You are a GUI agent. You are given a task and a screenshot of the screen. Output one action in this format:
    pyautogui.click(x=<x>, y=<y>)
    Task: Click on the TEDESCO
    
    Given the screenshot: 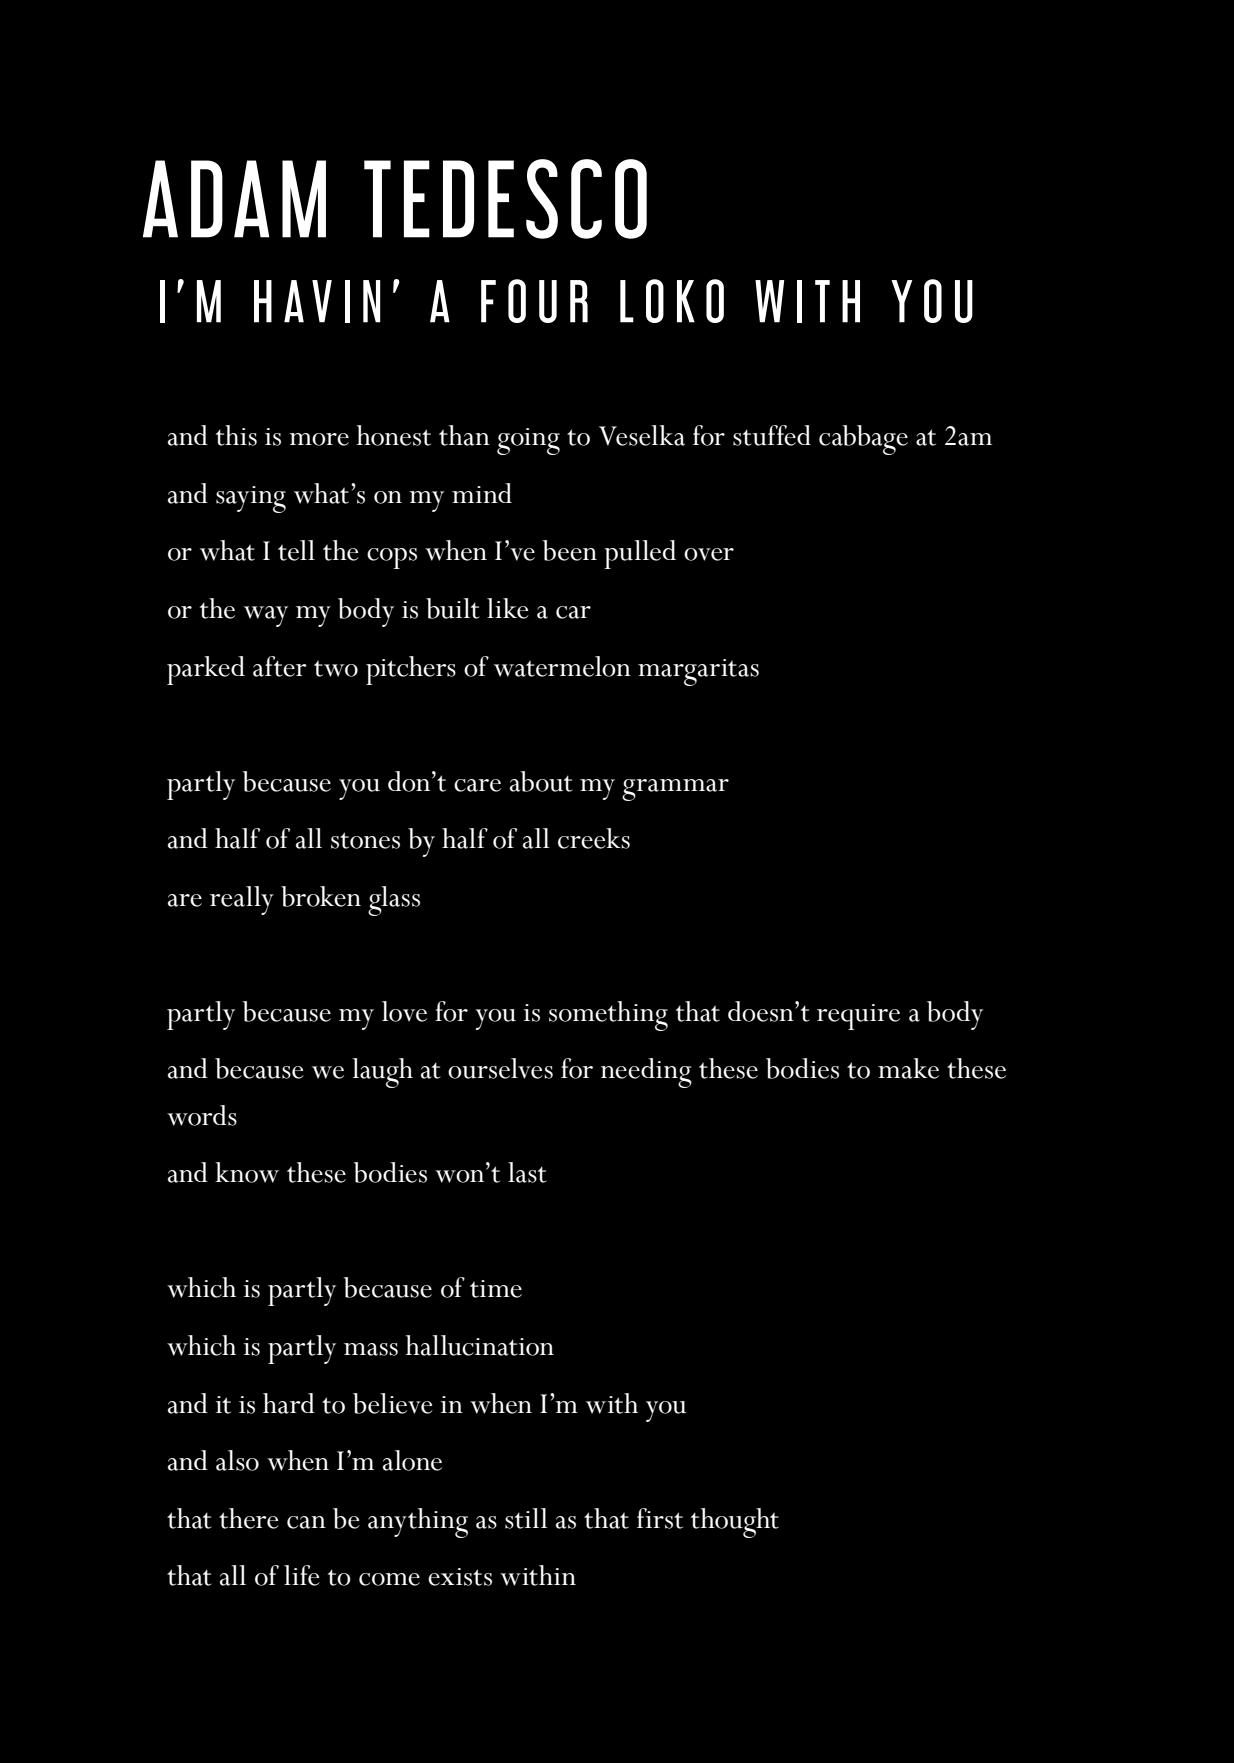 What is the action you would take?
    pyautogui.click(x=505, y=199)
